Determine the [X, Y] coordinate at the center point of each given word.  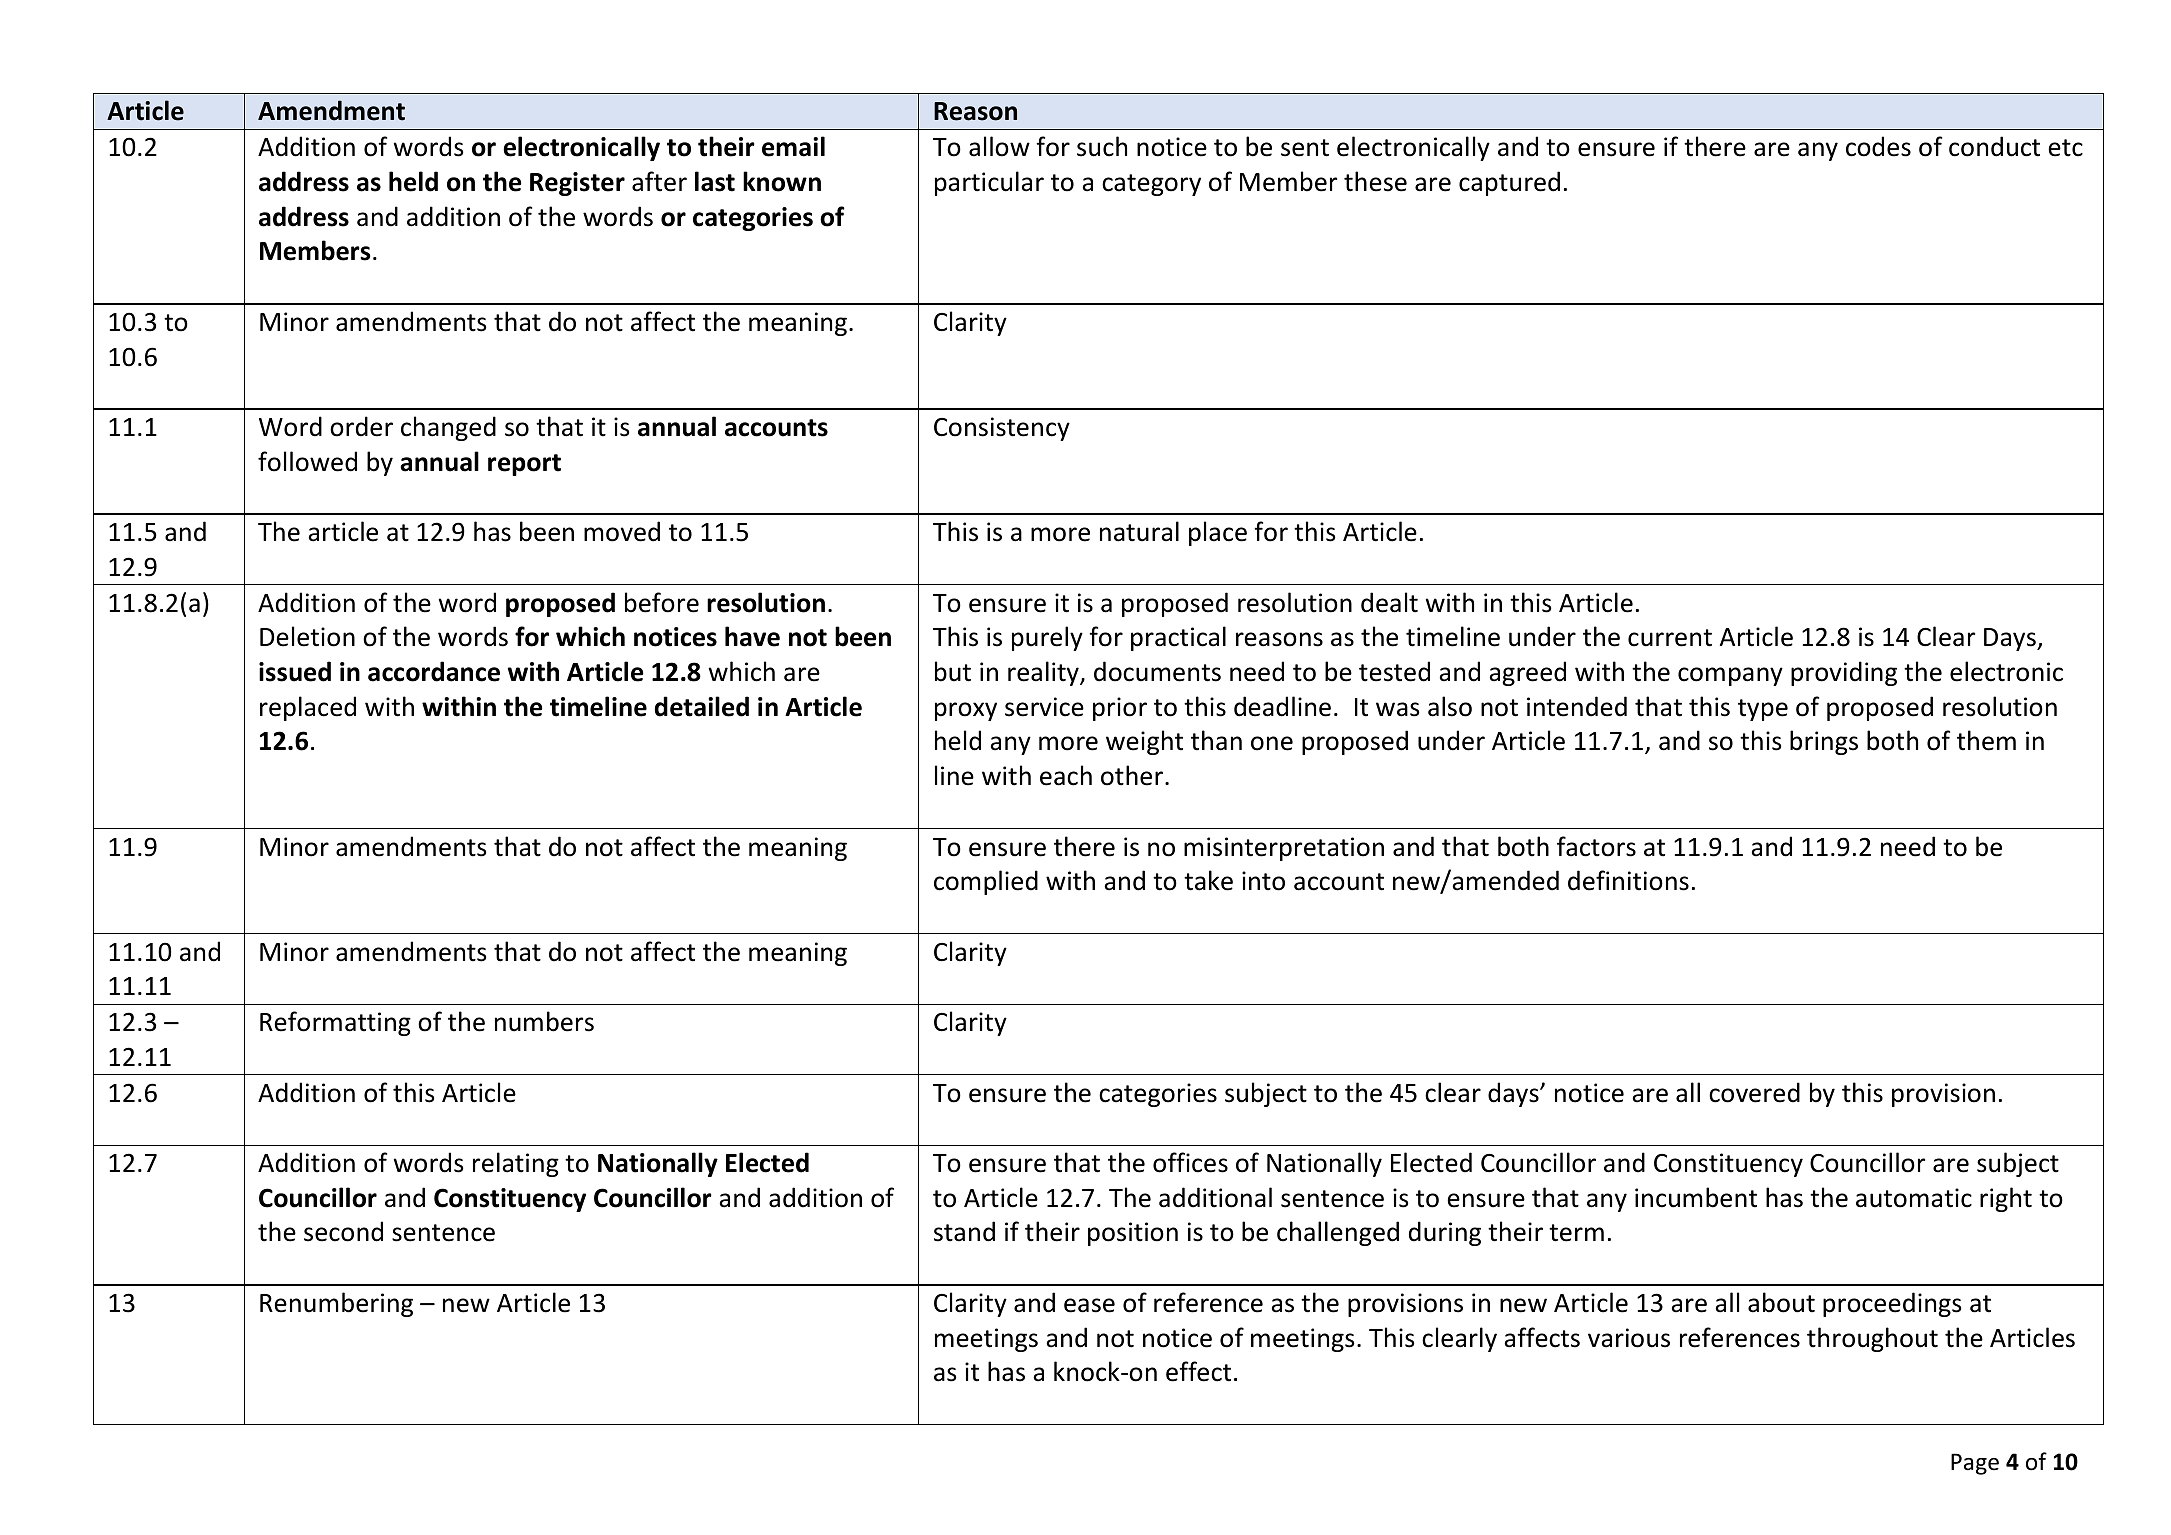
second [343, 1231]
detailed [701, 706]
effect [1198, 1371]
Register [577, 184]
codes [1878, 146]
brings [1824, 742]
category [1151, 185]
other [1133, 775]
